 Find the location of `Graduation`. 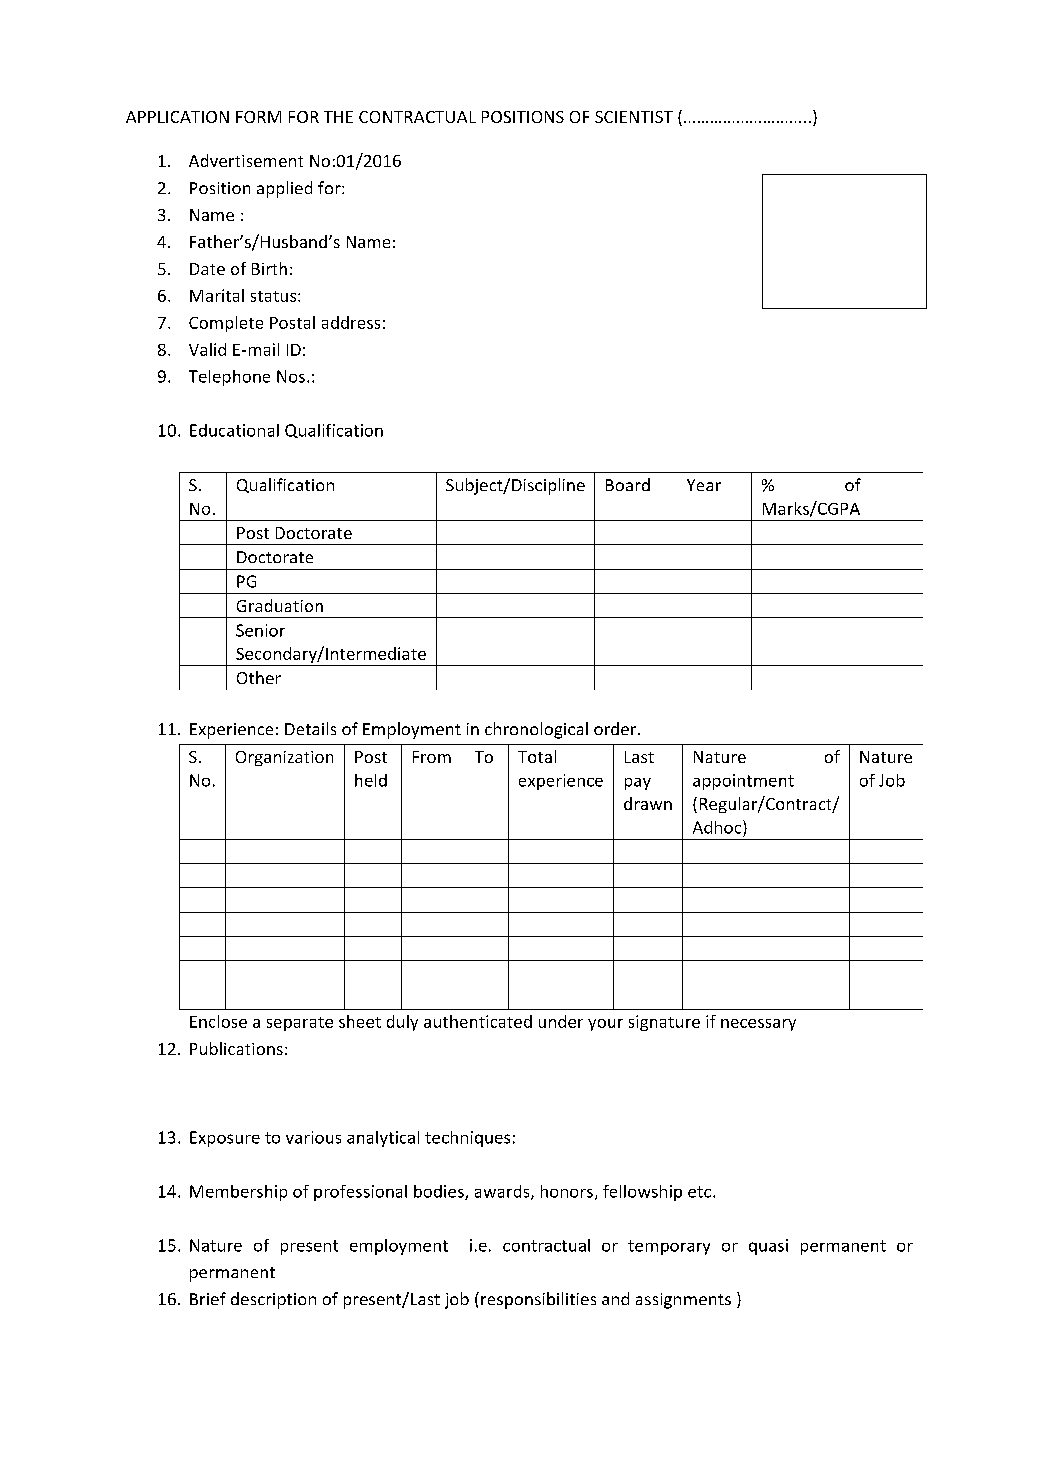

Graduation is located at coordinates (280, 605).
